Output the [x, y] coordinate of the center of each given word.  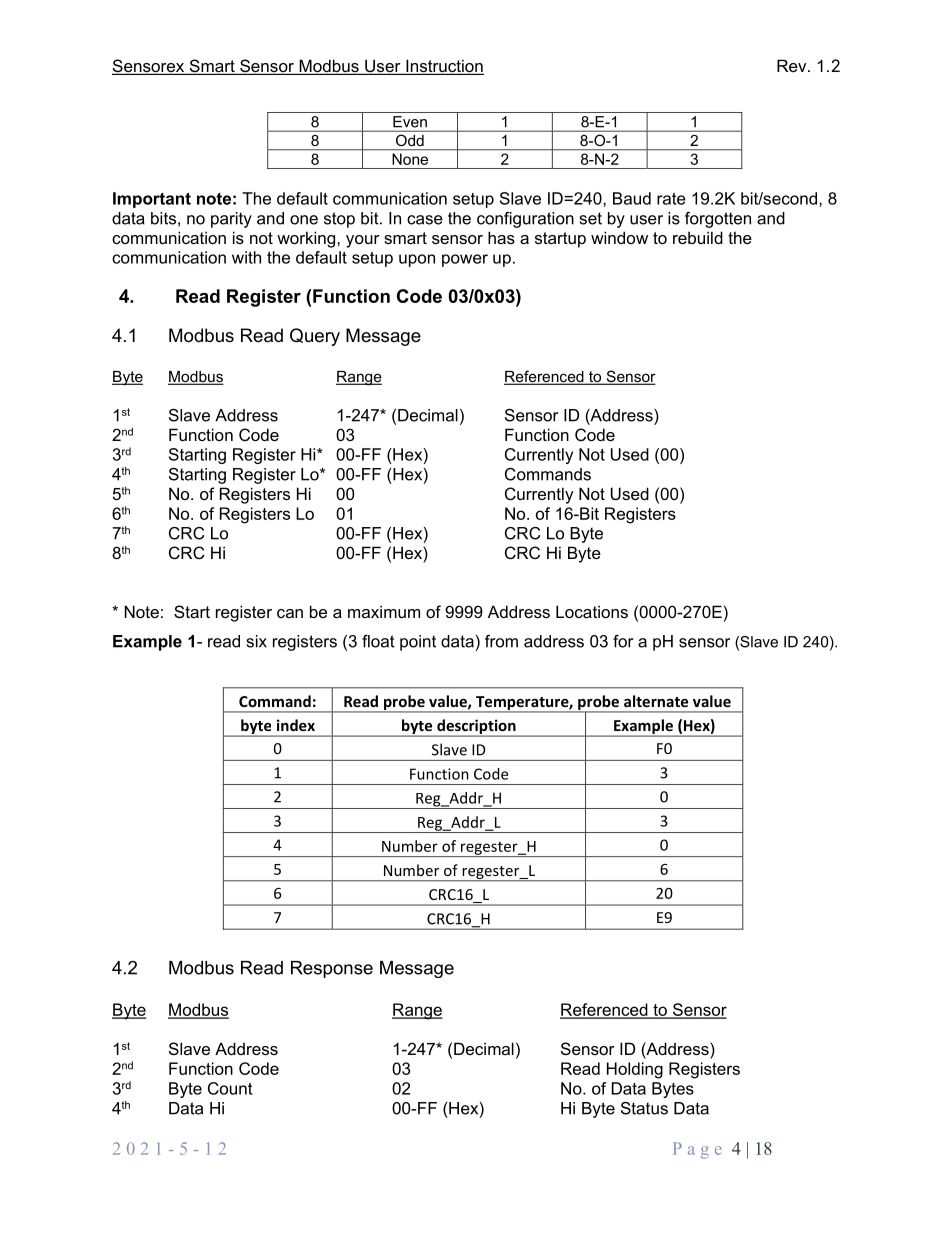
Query [315, 337]
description [476, 728]
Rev [793, 65]
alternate [656, 701]
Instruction [444, 67]
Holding [635, 1070]
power [465, 260]
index [296, 725]
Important [152, 200]
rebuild [698, 237]
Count [230, 1088]
